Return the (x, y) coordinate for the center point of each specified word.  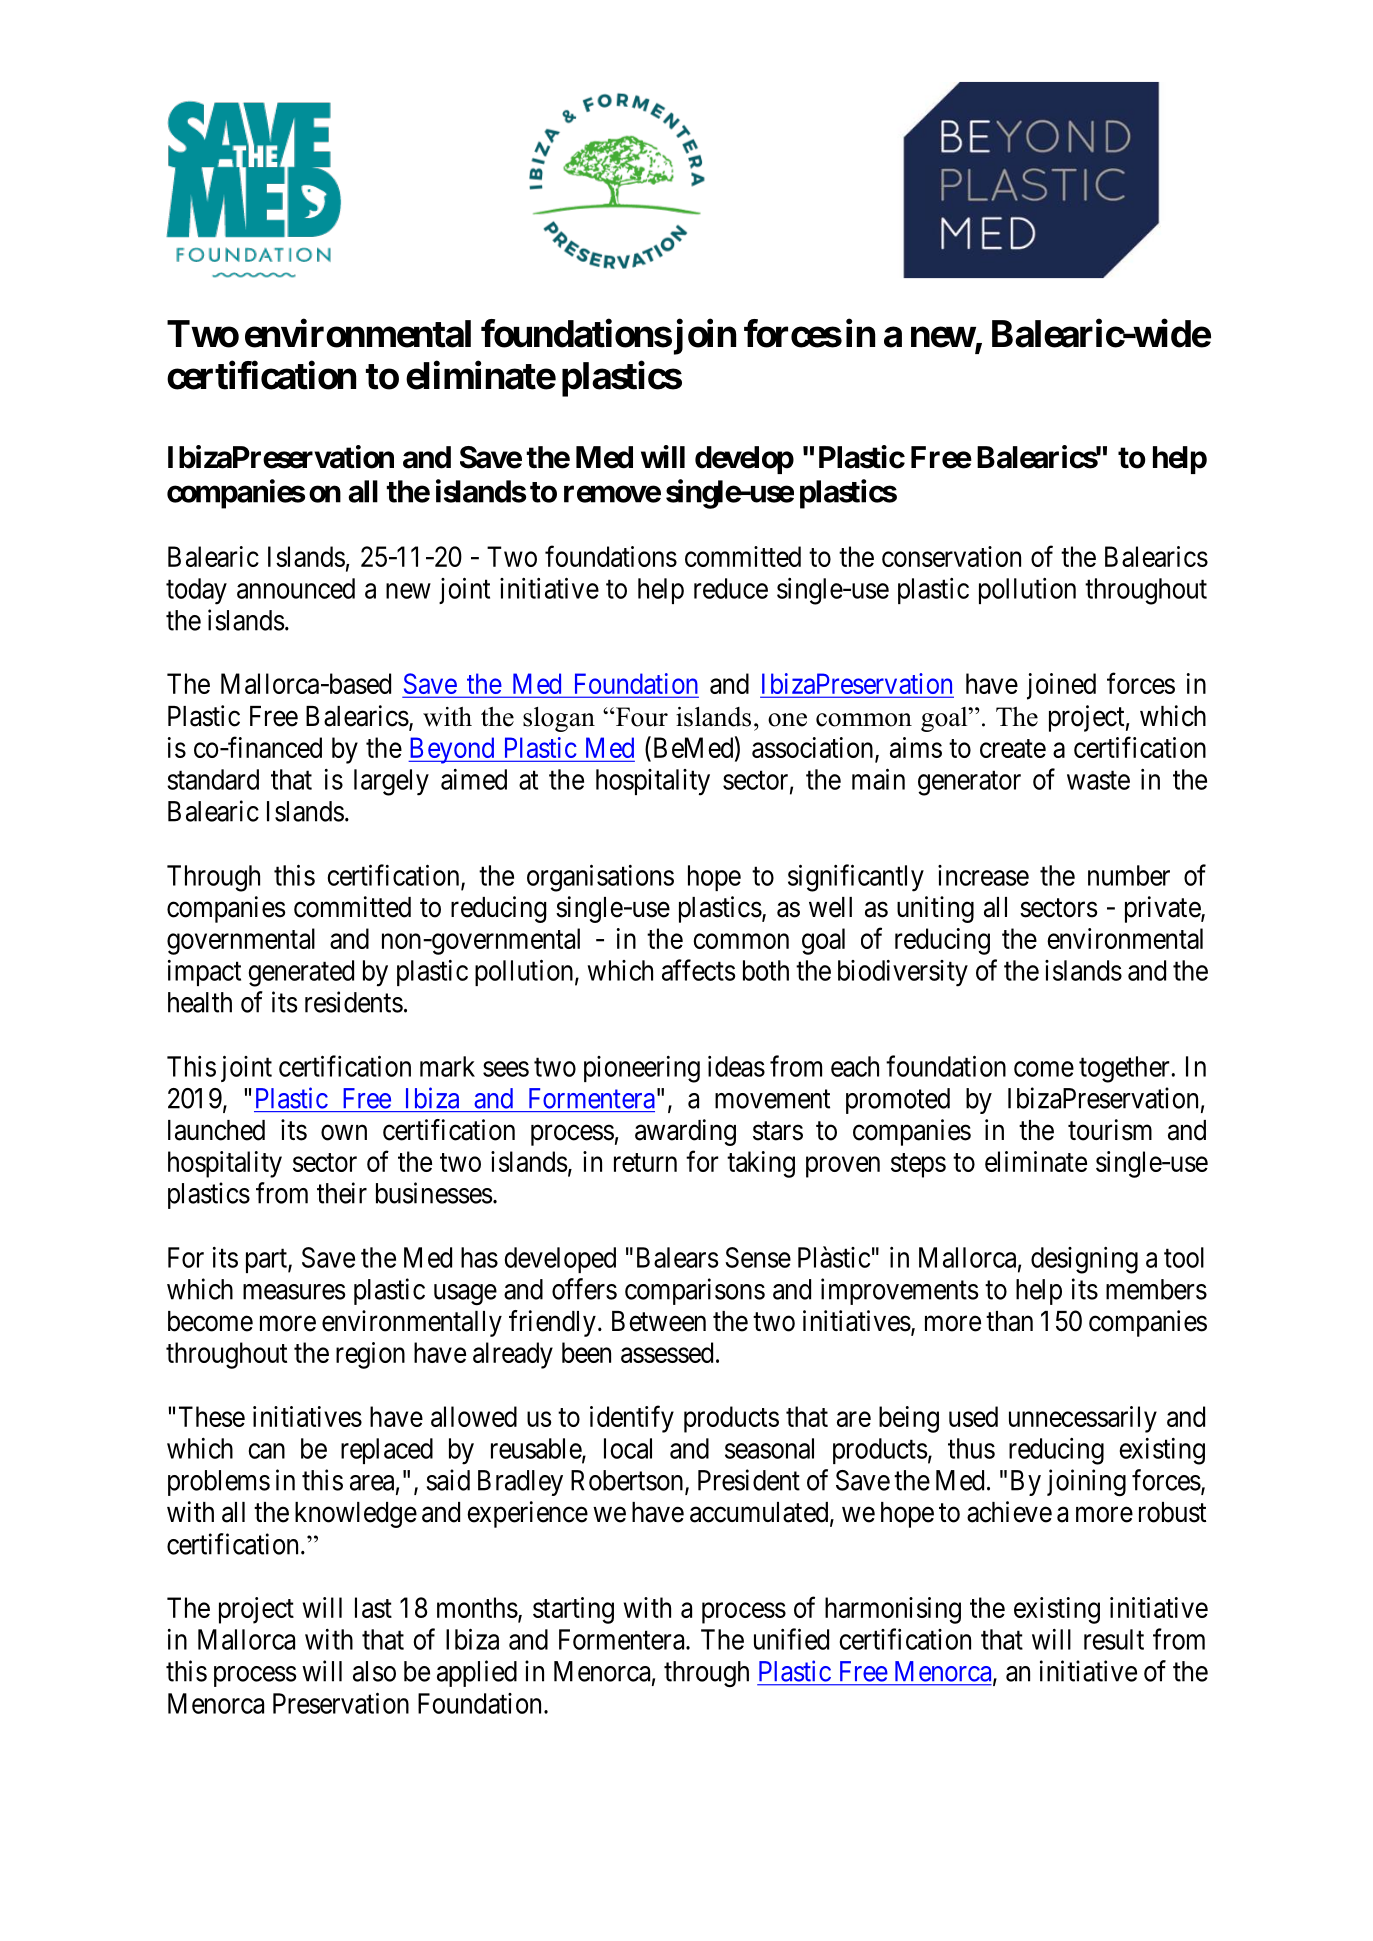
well (830, 907)
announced (296, 588)
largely (391, 782)
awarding (685, 1132)
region (370, 1355)
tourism (1110, 1130)
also (374, 1671)
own (344, 1133)
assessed (667, 1352)
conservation (951, 556)
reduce (731, 588)
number (1129, 875)
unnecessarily (1083, 1419)
